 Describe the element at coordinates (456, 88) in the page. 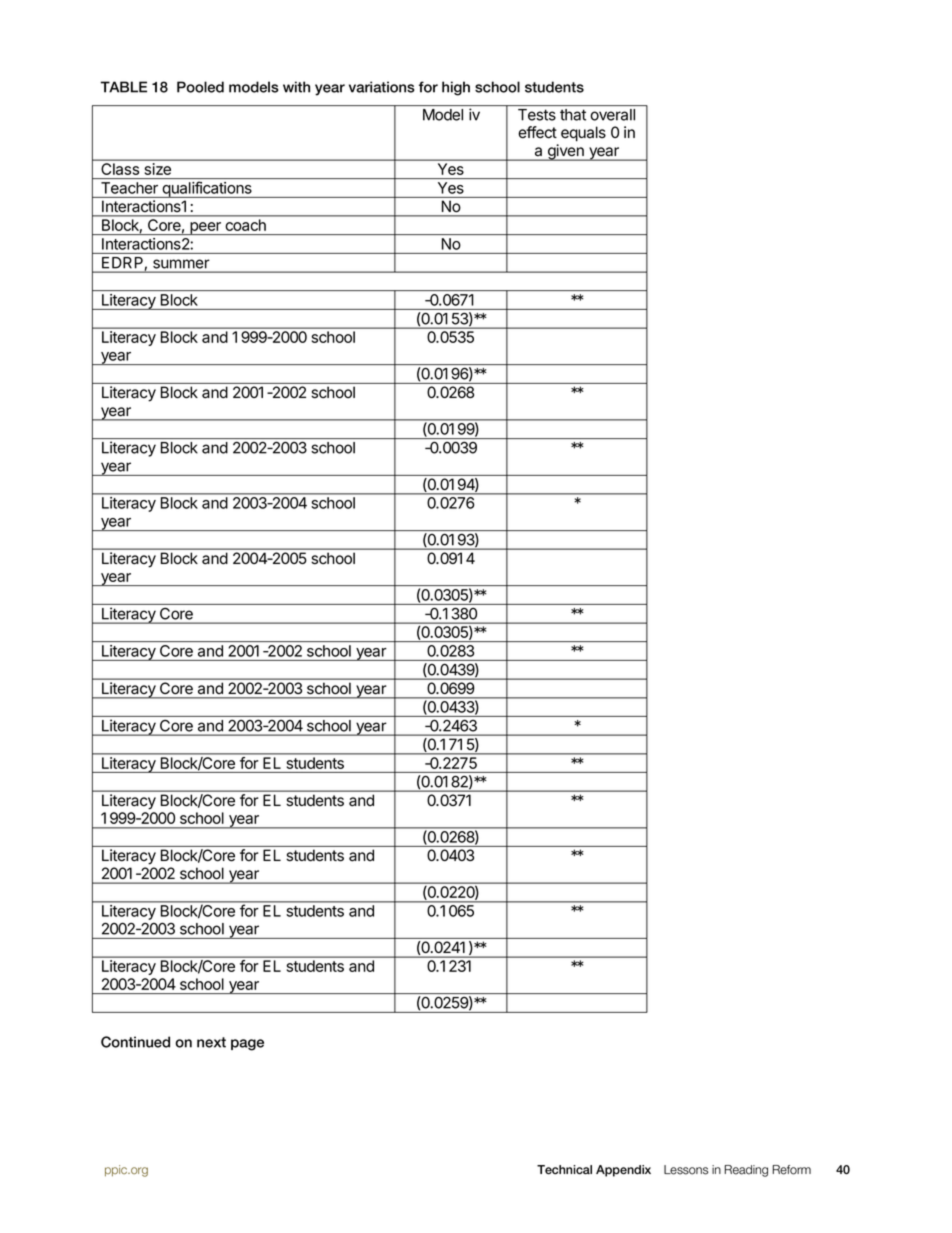

I see `high` at that location.
